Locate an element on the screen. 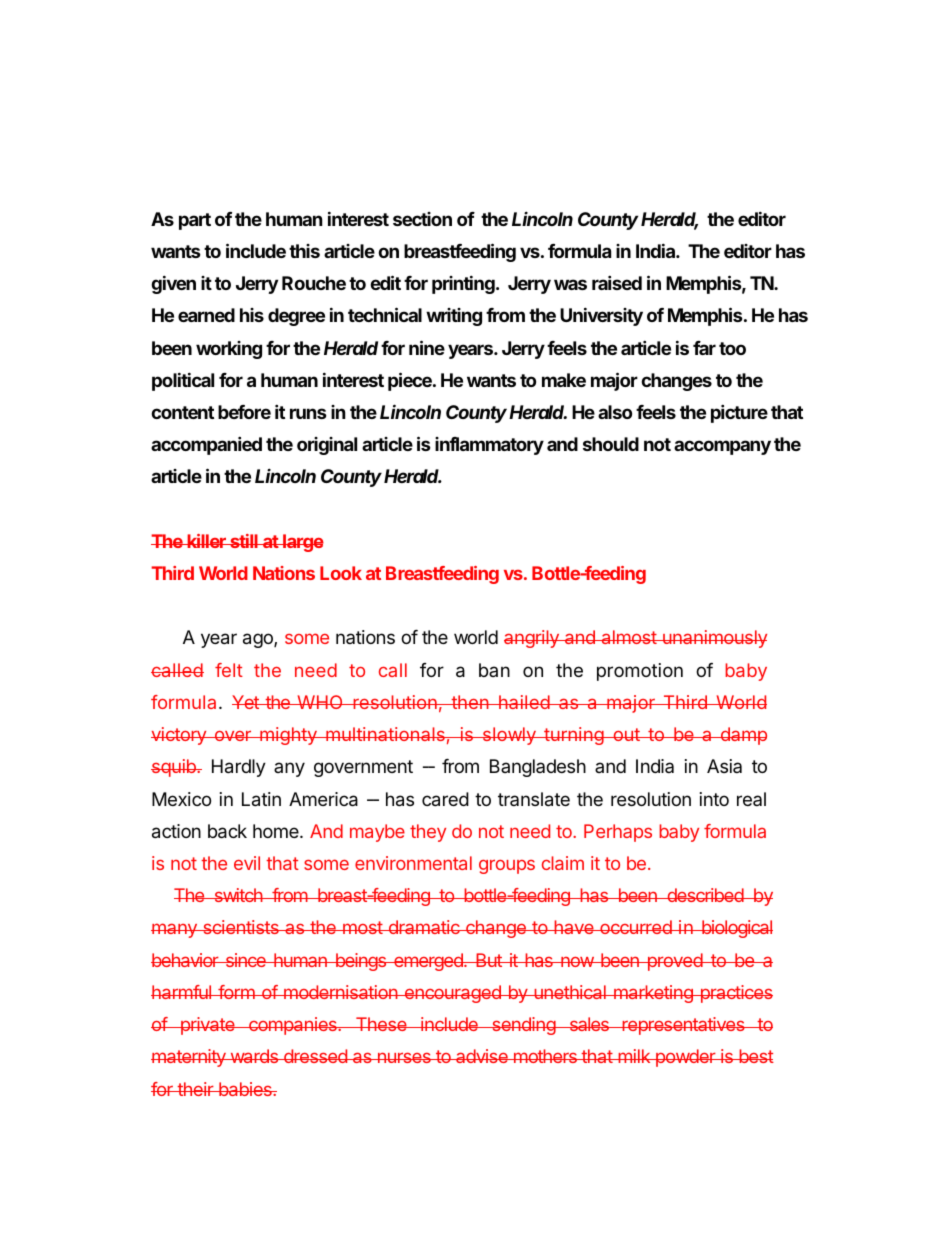 The image size is (952, 1233). then is located at coordinates (470, 702).
